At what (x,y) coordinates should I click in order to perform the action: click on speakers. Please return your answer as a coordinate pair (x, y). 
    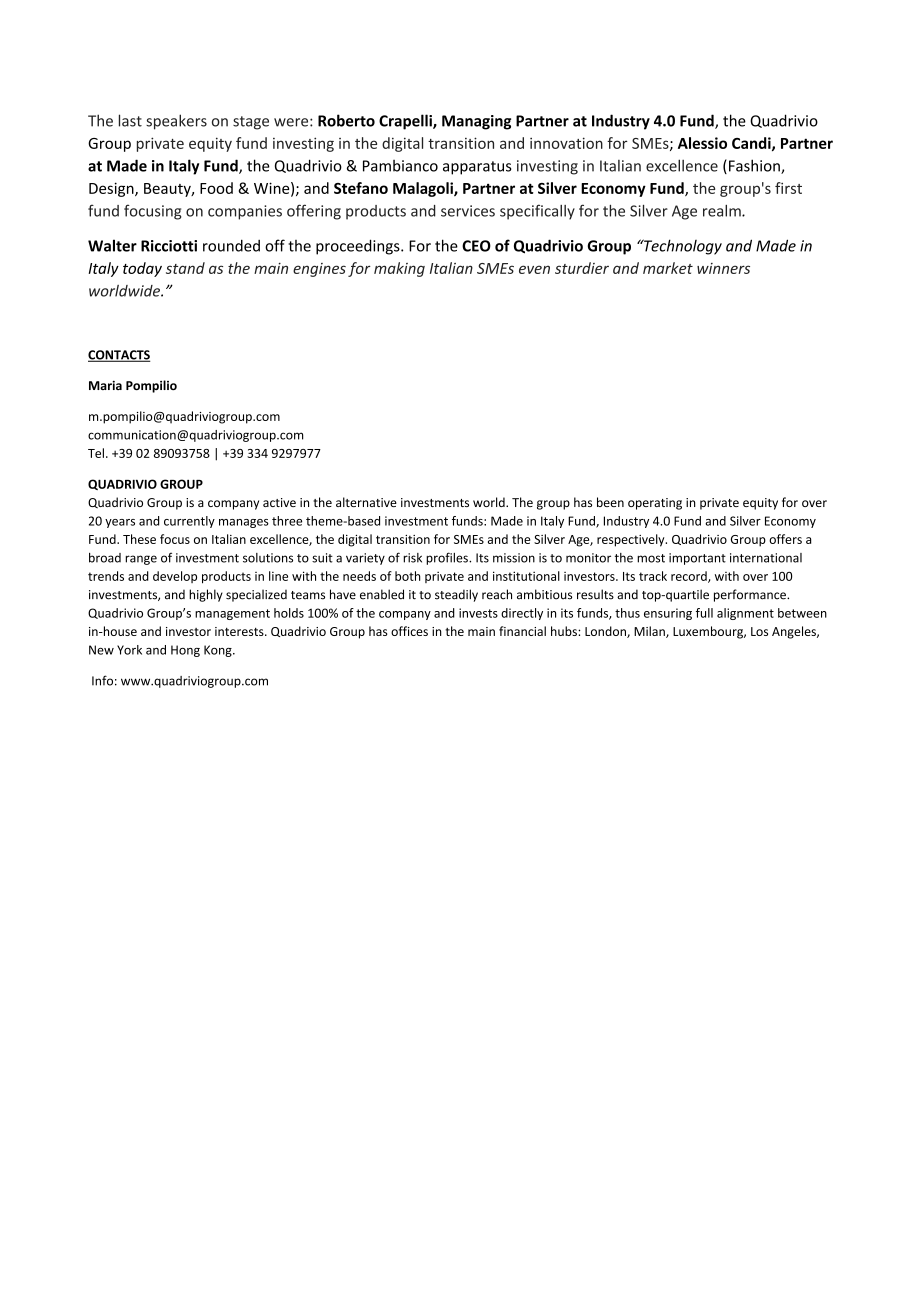
    Looking at the image, I should click on (176, 122).
